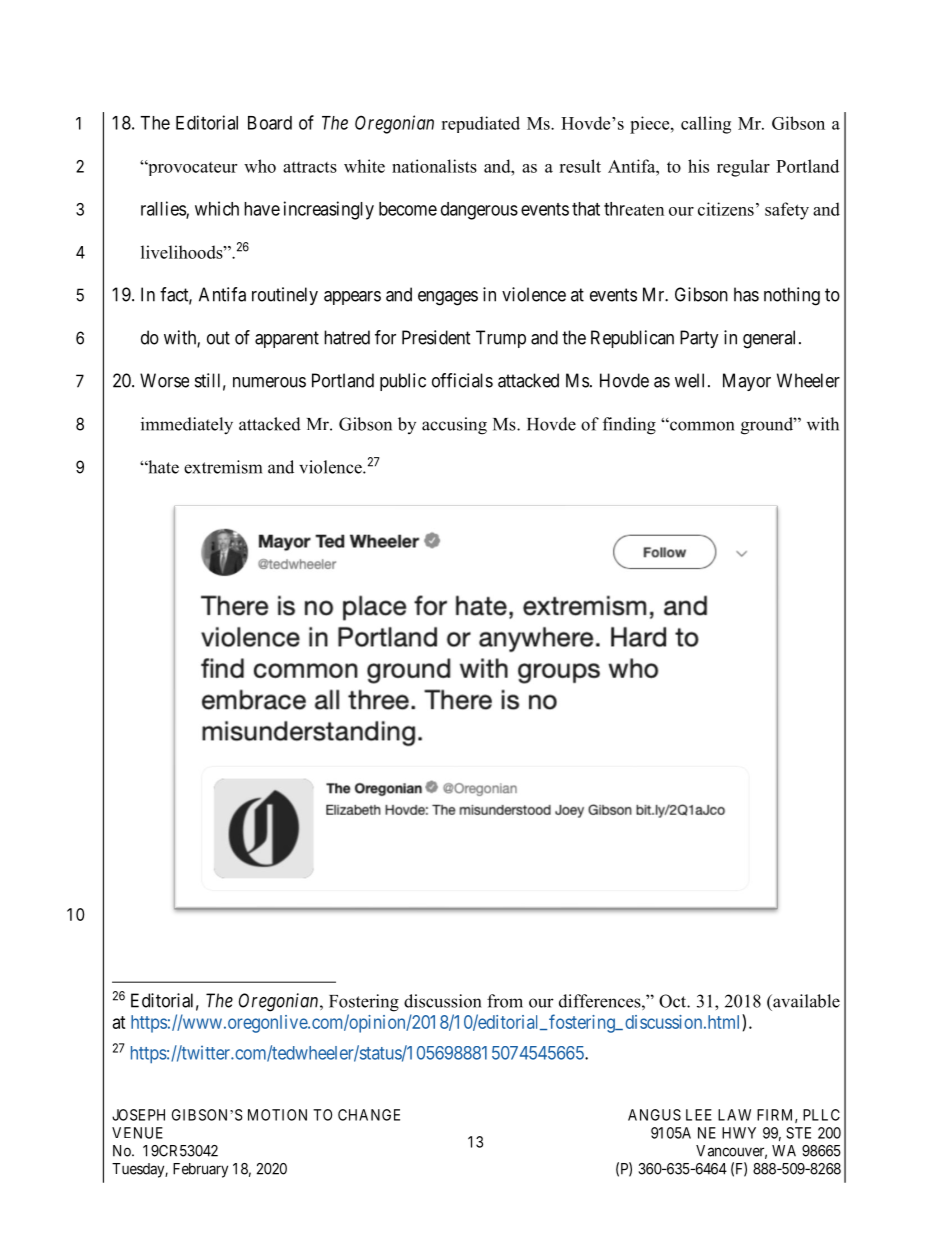 This screenshot has width=952, height=1233. I want to click on regular, so click(743, 168).
